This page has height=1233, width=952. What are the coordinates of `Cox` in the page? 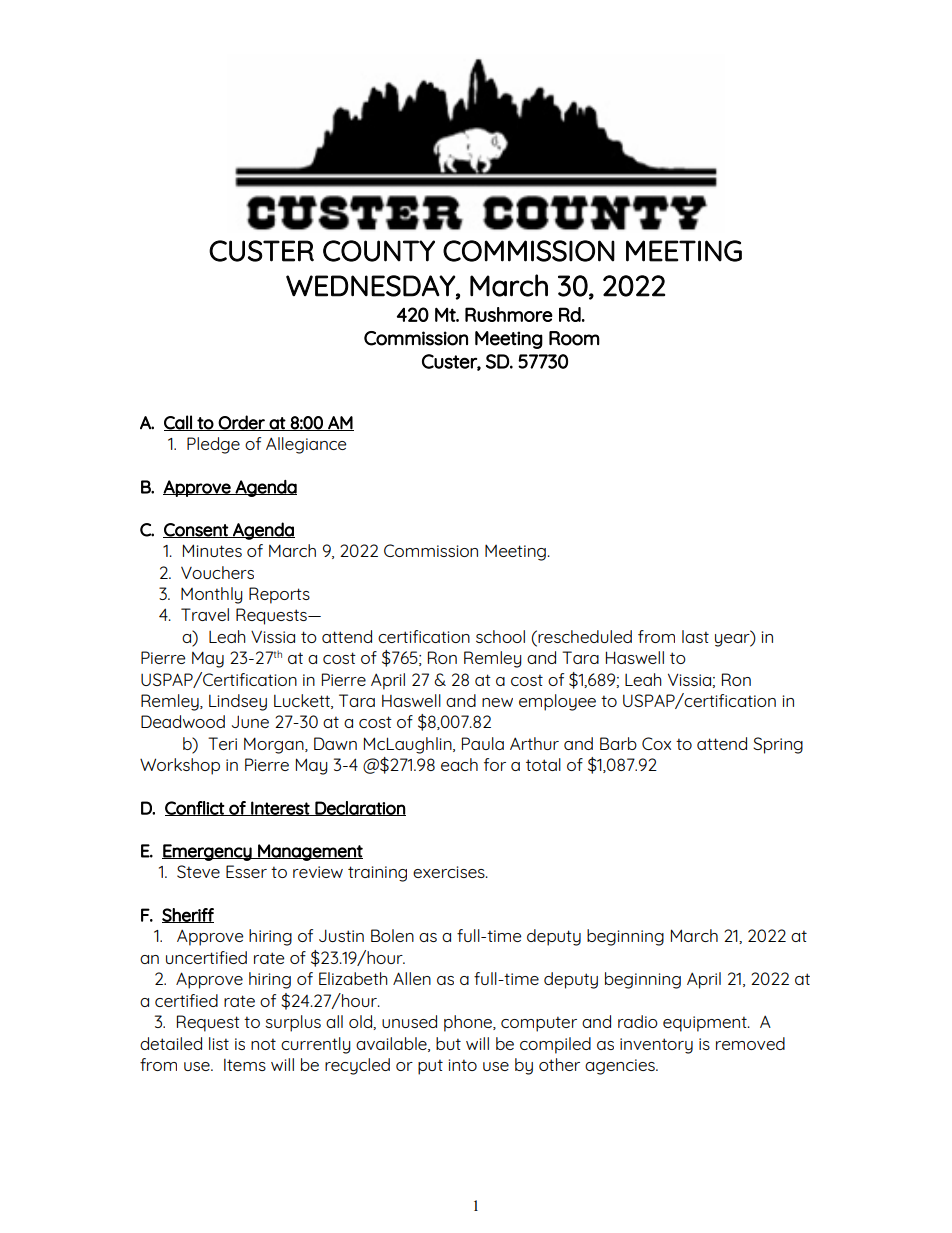 It's located at (656, 743).
